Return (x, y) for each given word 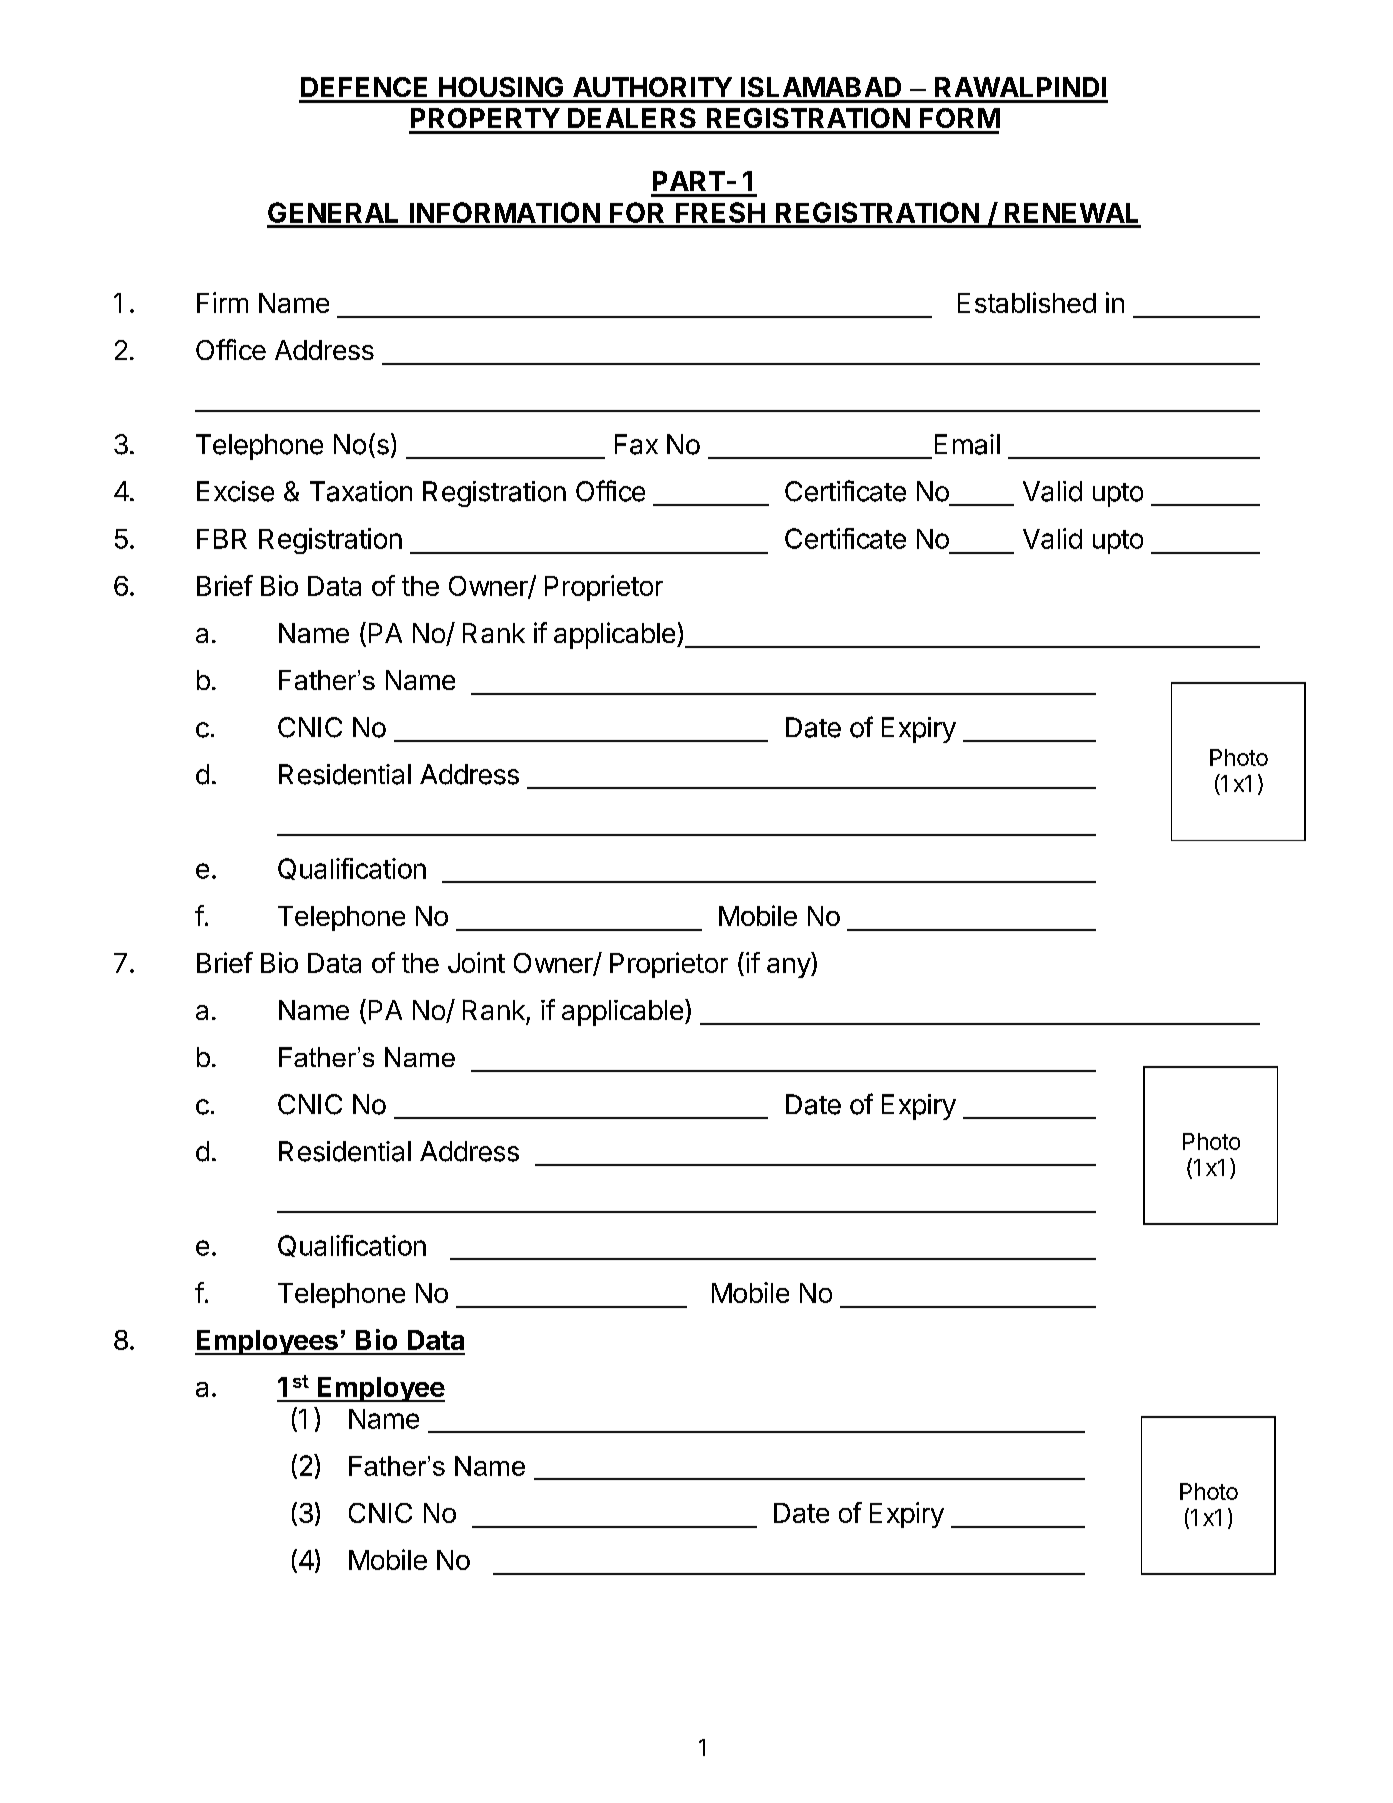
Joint (476, 962)
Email (967, 444)
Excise (235, 491)
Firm (222, 302)
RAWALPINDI (1020, 87)
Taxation (361, 491)
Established (1027, 302)
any (789, 968)
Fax (636, 444)
